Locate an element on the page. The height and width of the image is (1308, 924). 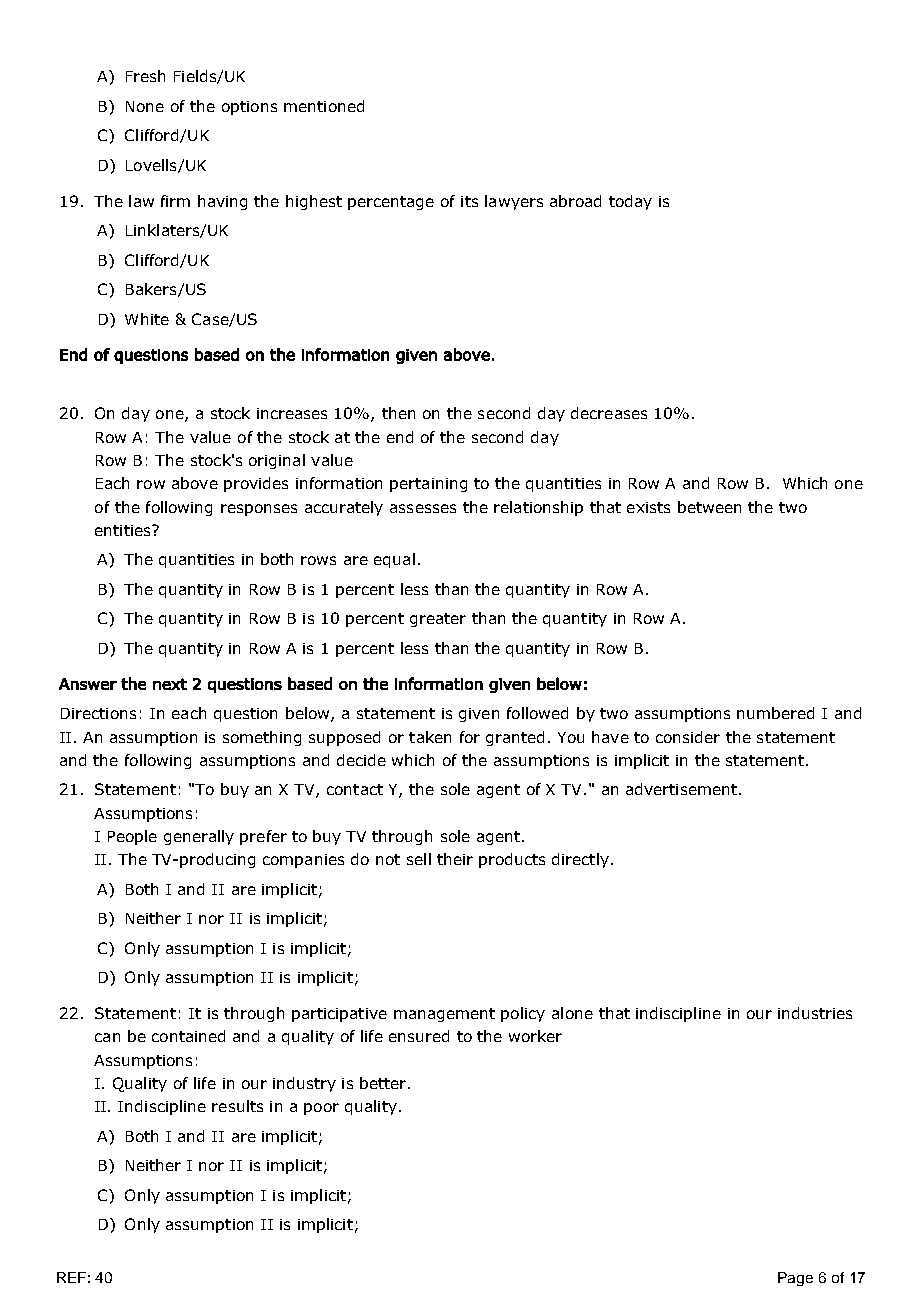
next is located at coordinates (170, 684).
